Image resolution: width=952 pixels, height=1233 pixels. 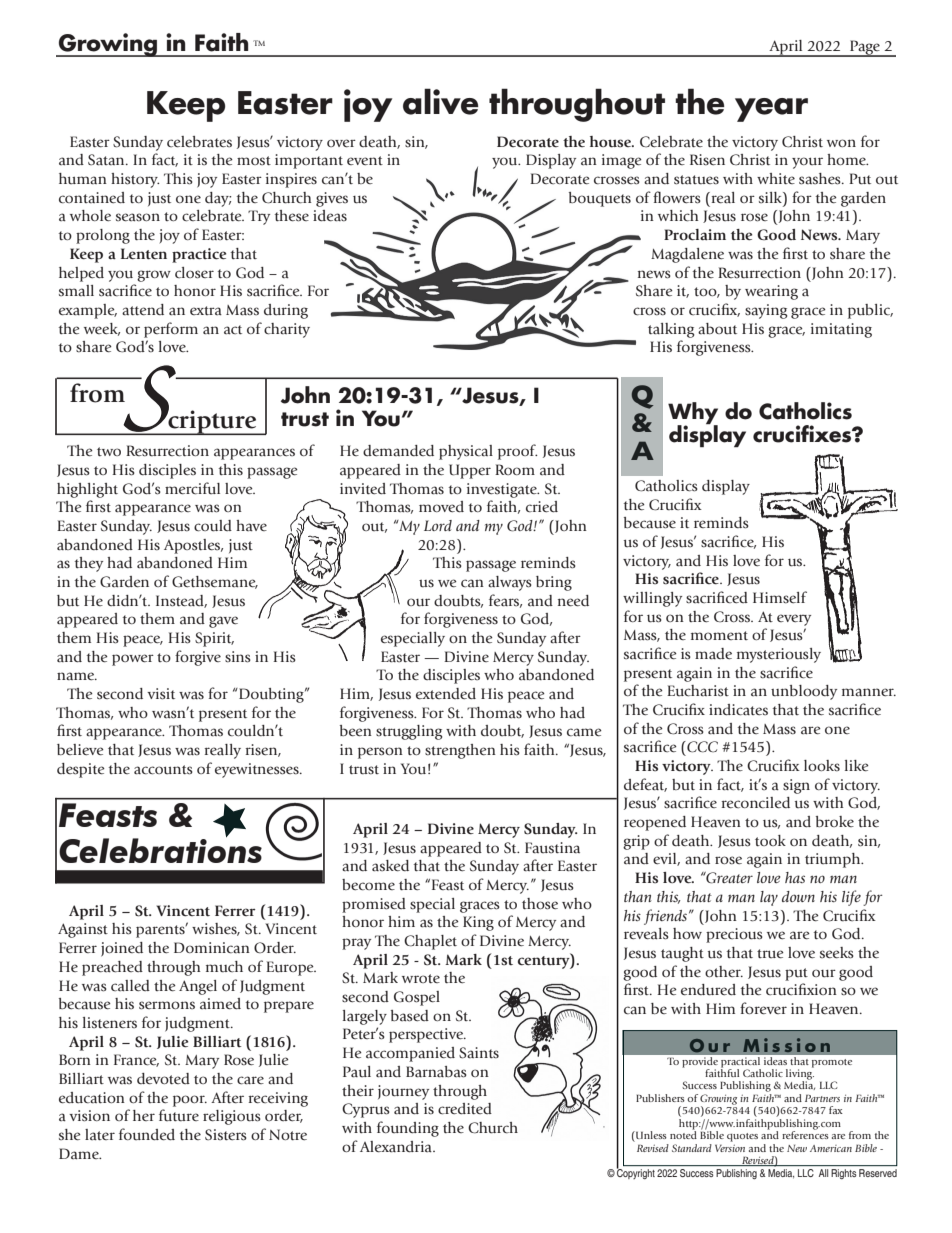 What do you see at coordinates (107, 160) in the page?
I see `Satan` at bounding box center [107, 160].
